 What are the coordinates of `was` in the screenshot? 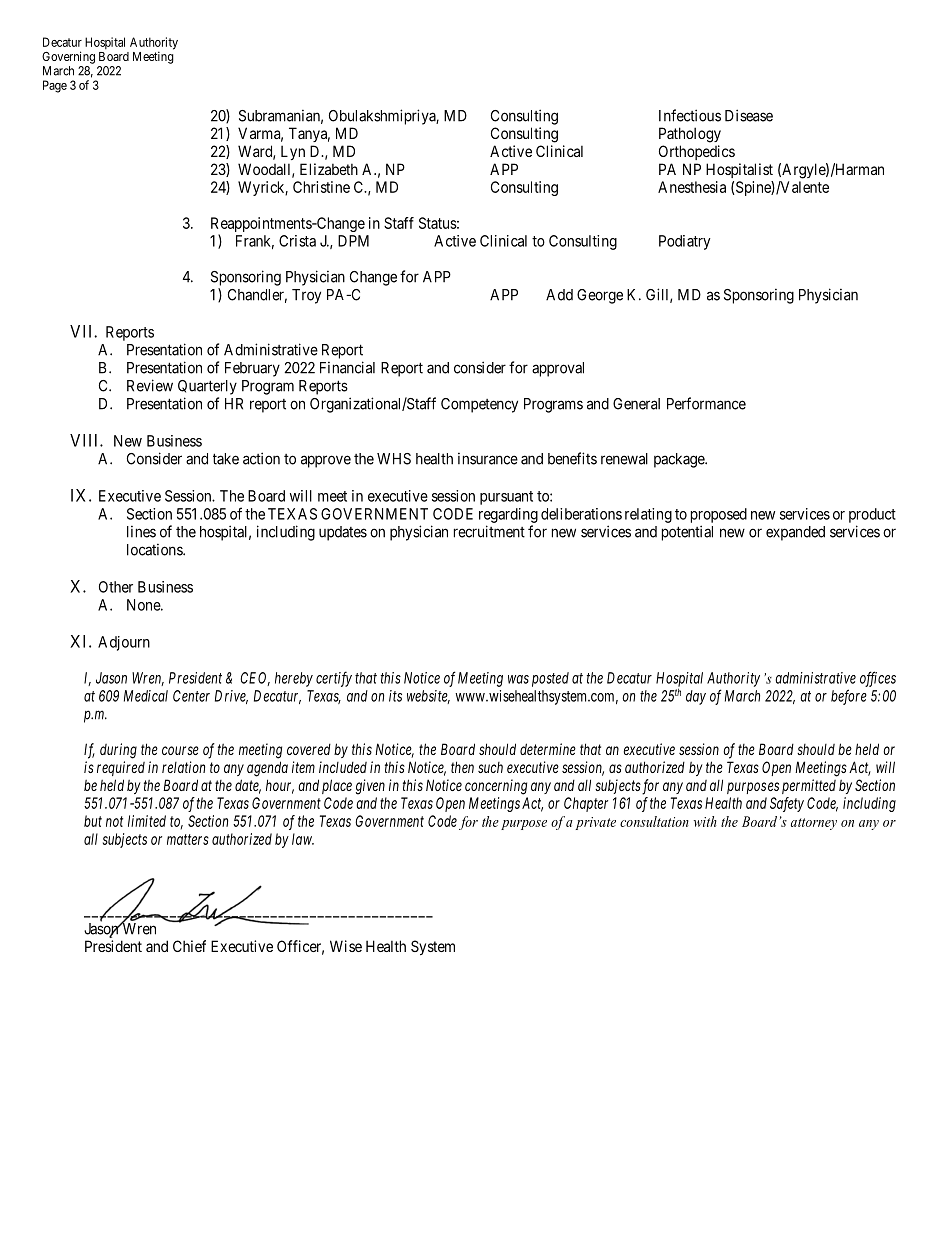 It's located at (518, 679).
